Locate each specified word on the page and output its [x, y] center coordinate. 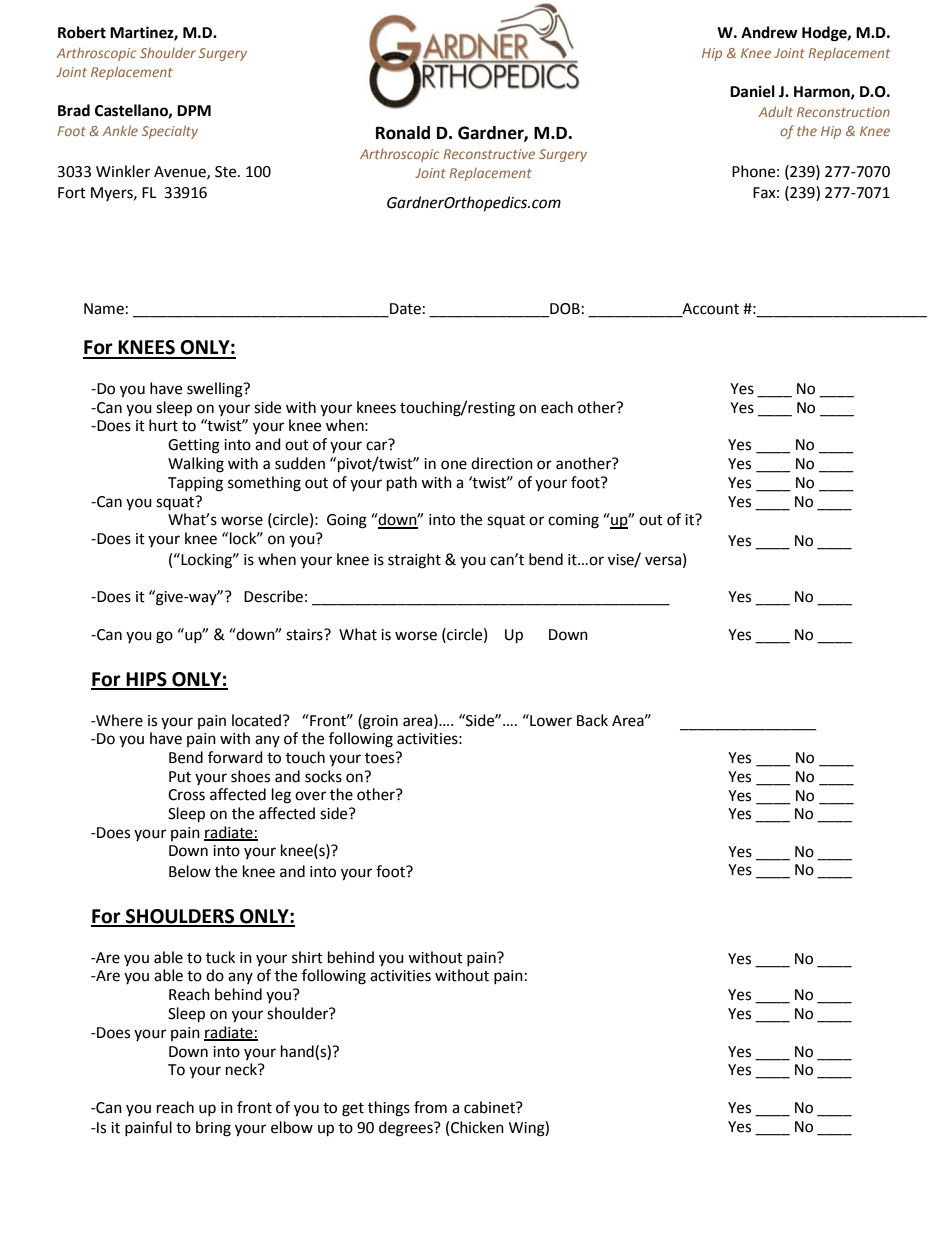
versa [663, 561]
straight [414, 561]
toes [381, 758]
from [430, 1107]
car [376, 446]
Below [190, 871]
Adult [776, 111]
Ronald [403, 133]
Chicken [477, 1127]
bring [213, 1129]
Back [592, 720]
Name [104, 309]
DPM [194, 110]
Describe [273, 596]
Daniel [752, 91]
